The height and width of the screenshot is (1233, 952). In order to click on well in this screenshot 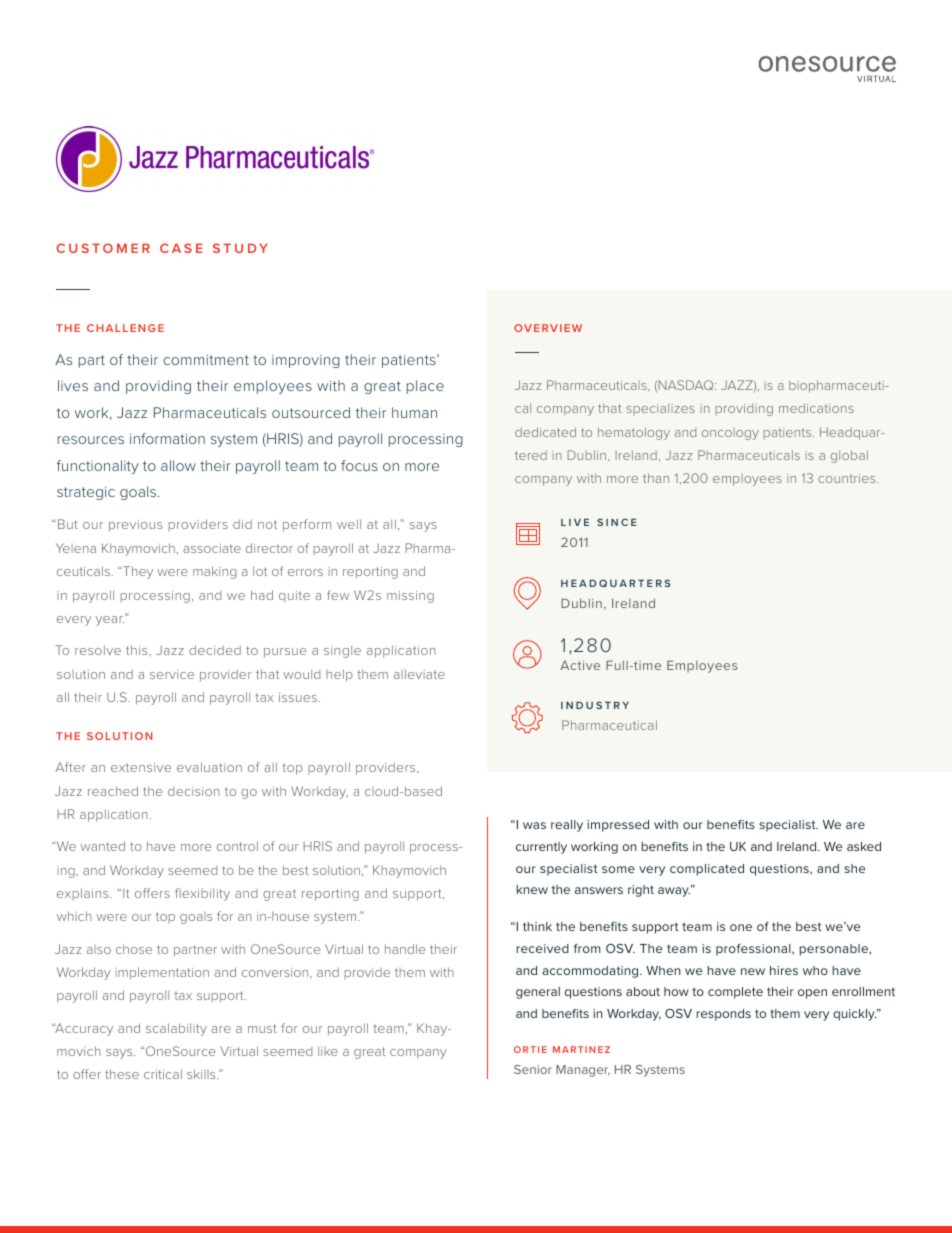, I will do `click(349, 524)`.
